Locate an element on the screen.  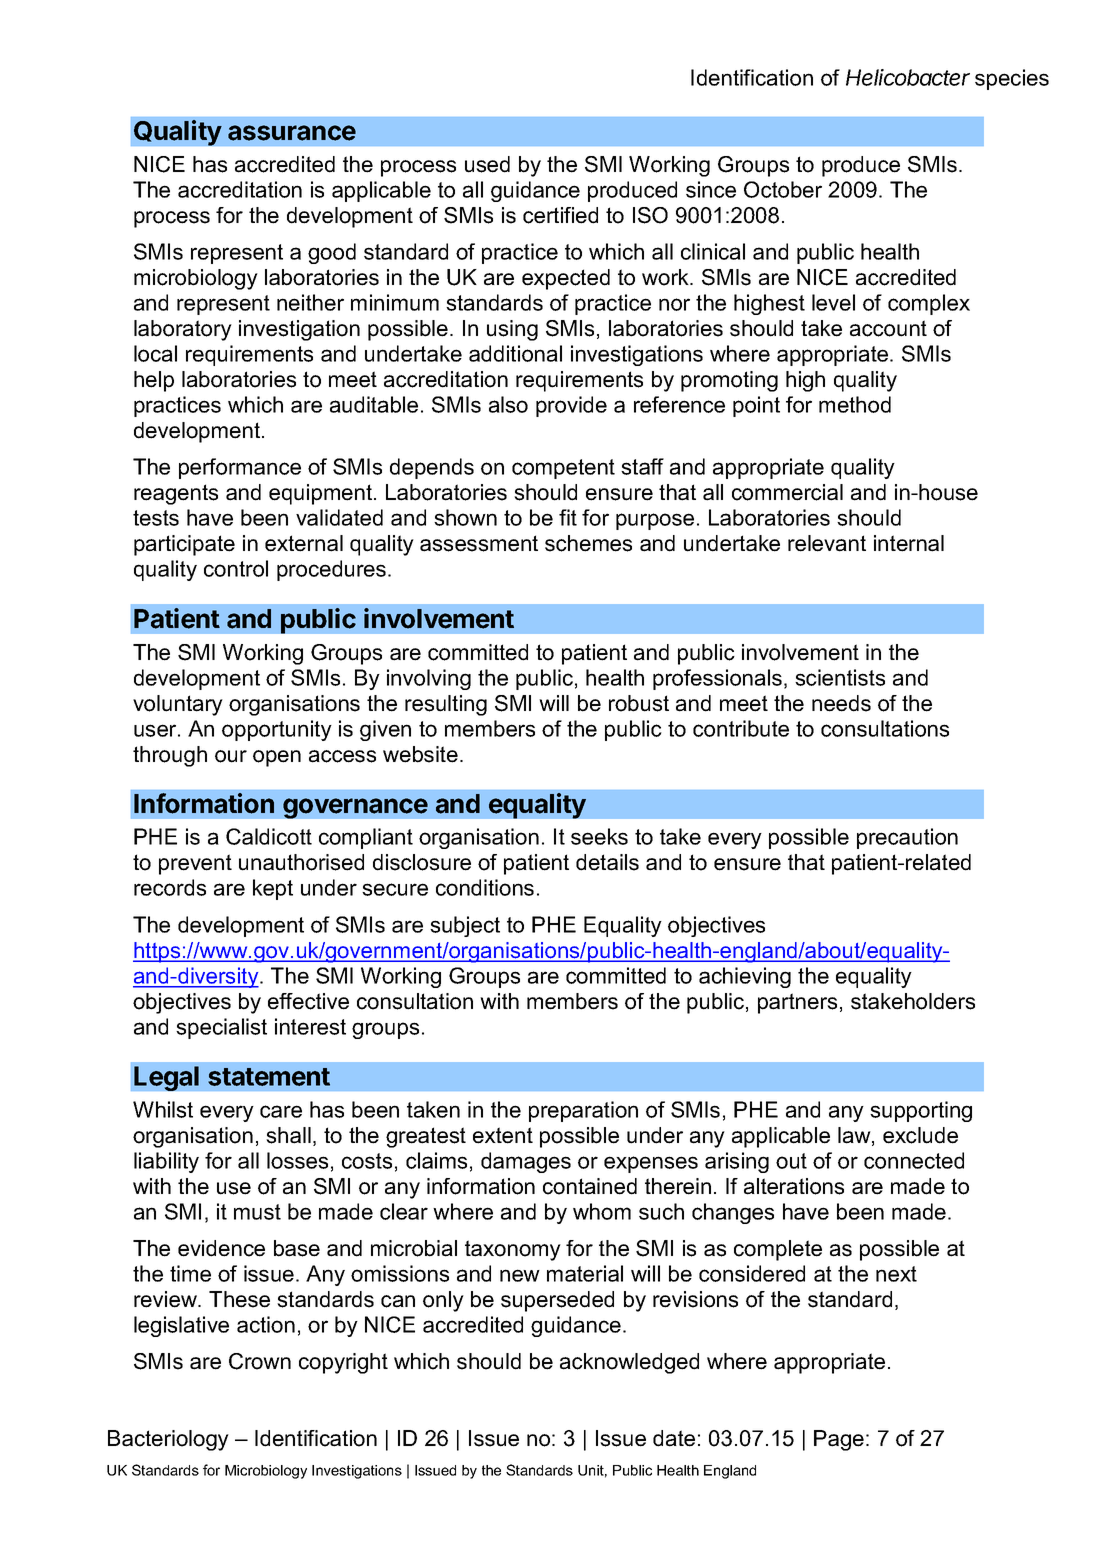
Helicobacter is located at coordinates (908, 77).
